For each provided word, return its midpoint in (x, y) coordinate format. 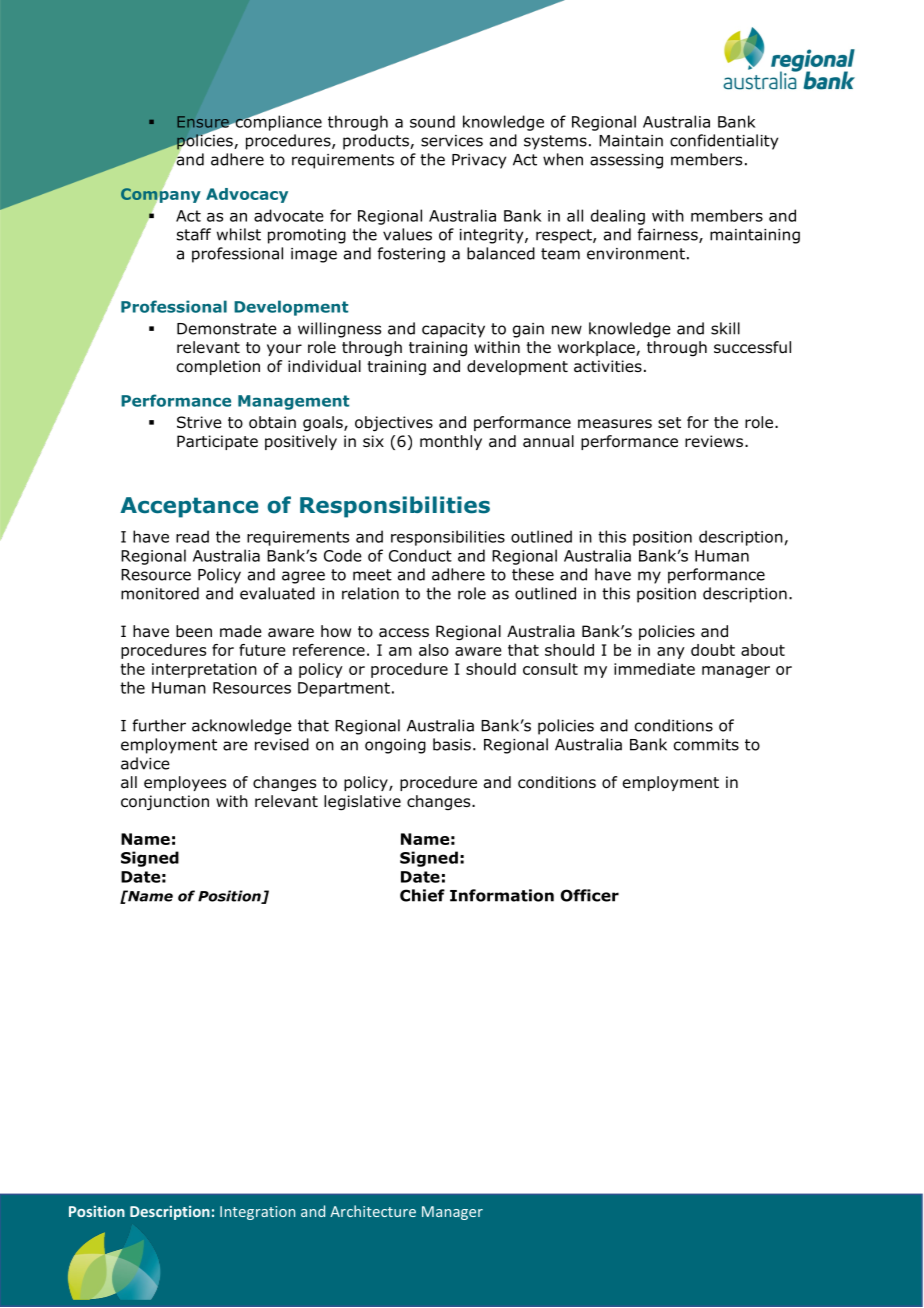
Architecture (373, 1211)
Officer (589, 895)
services (452, 141)
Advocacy (247, 195)
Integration (257, 1213)
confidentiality (724, 142)
